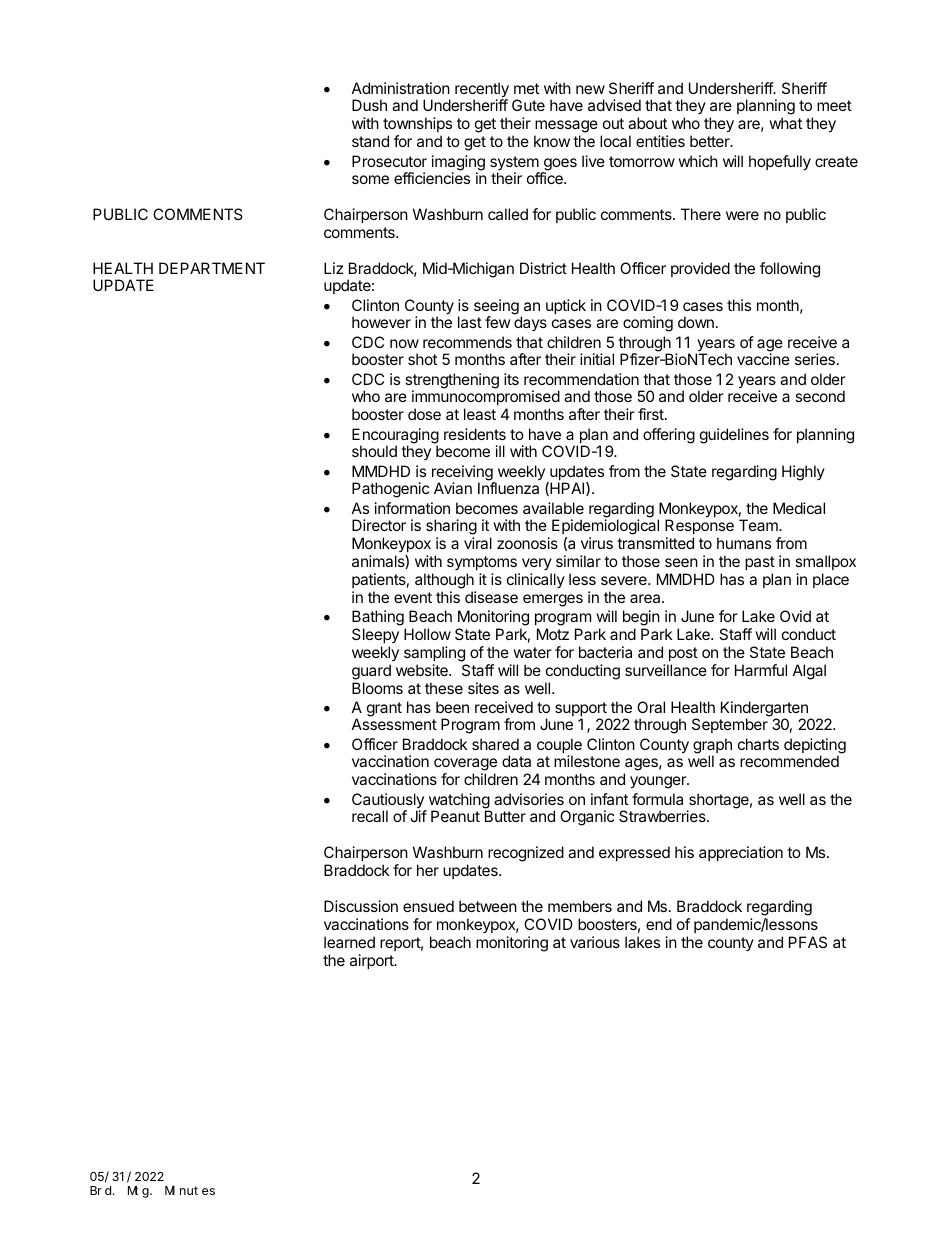 This document has height=1233, width=952. I want to click on watching, so click(458, 802).
